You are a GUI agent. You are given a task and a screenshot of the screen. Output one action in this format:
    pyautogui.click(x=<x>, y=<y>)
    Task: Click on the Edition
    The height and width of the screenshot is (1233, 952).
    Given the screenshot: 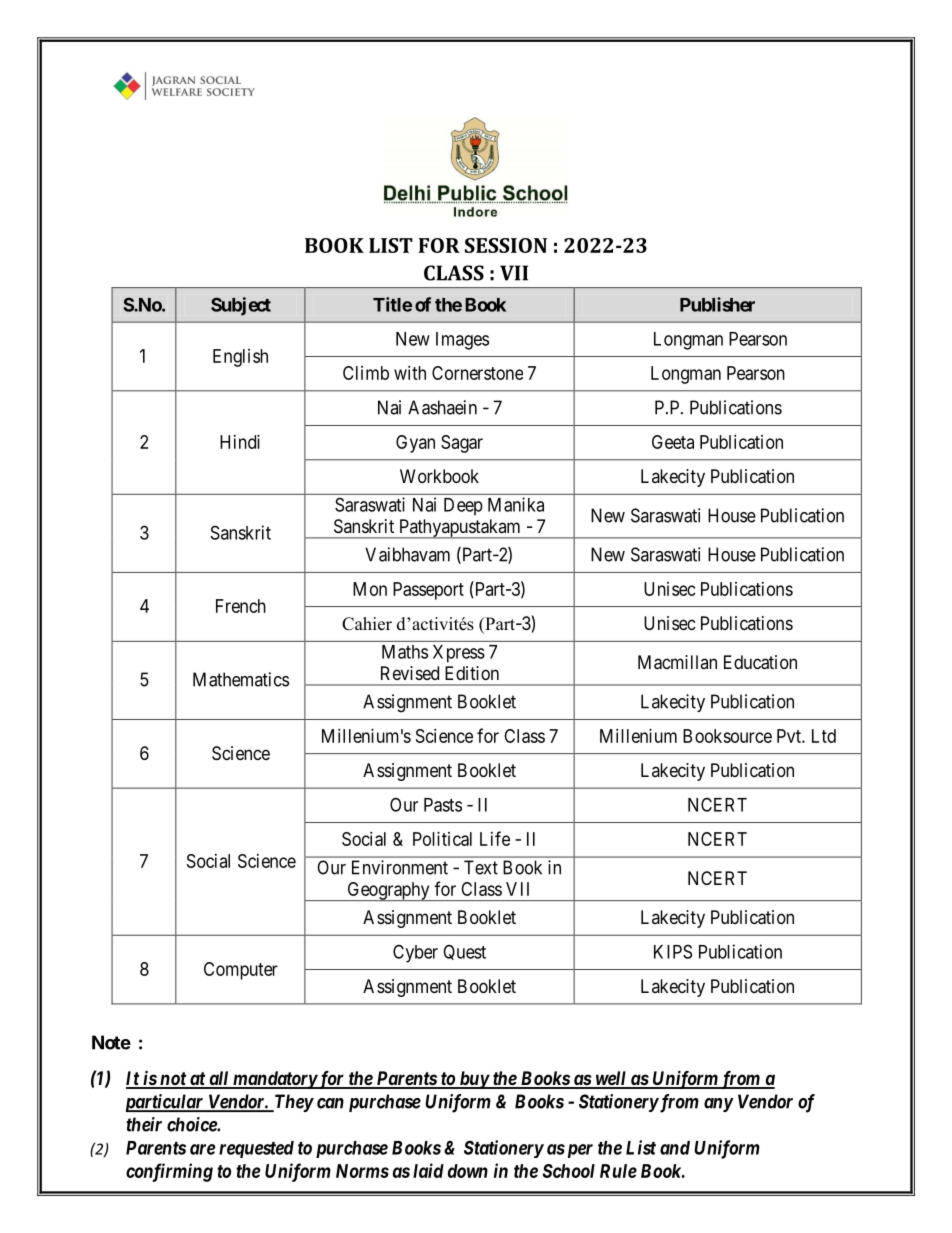 What is the action you would take?
    pyautogui.click(x=472, y=673)
